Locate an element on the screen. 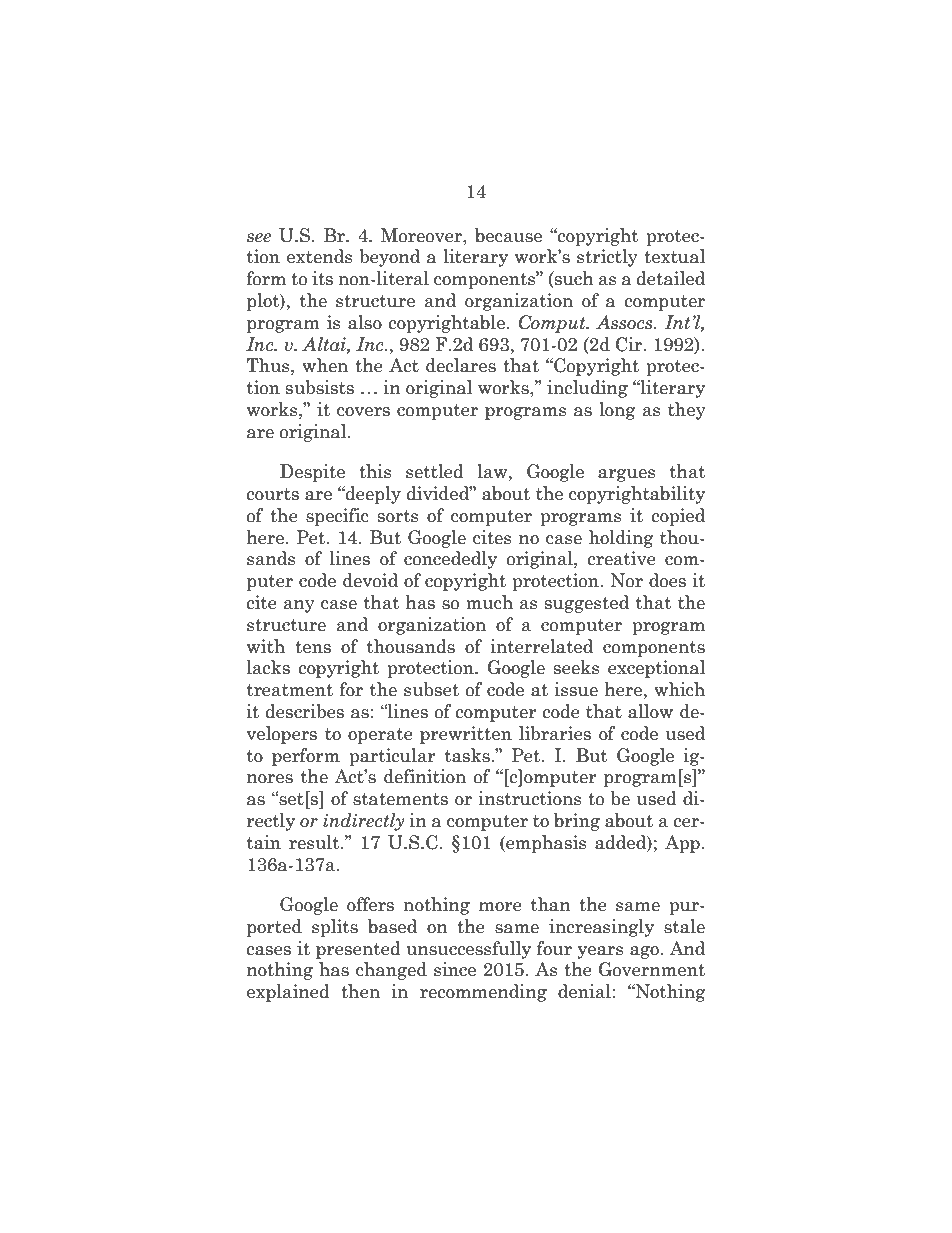 Image resolution: width=952 pixels, height=1233 pixels. Despite is located at coordinates (312, 473).
